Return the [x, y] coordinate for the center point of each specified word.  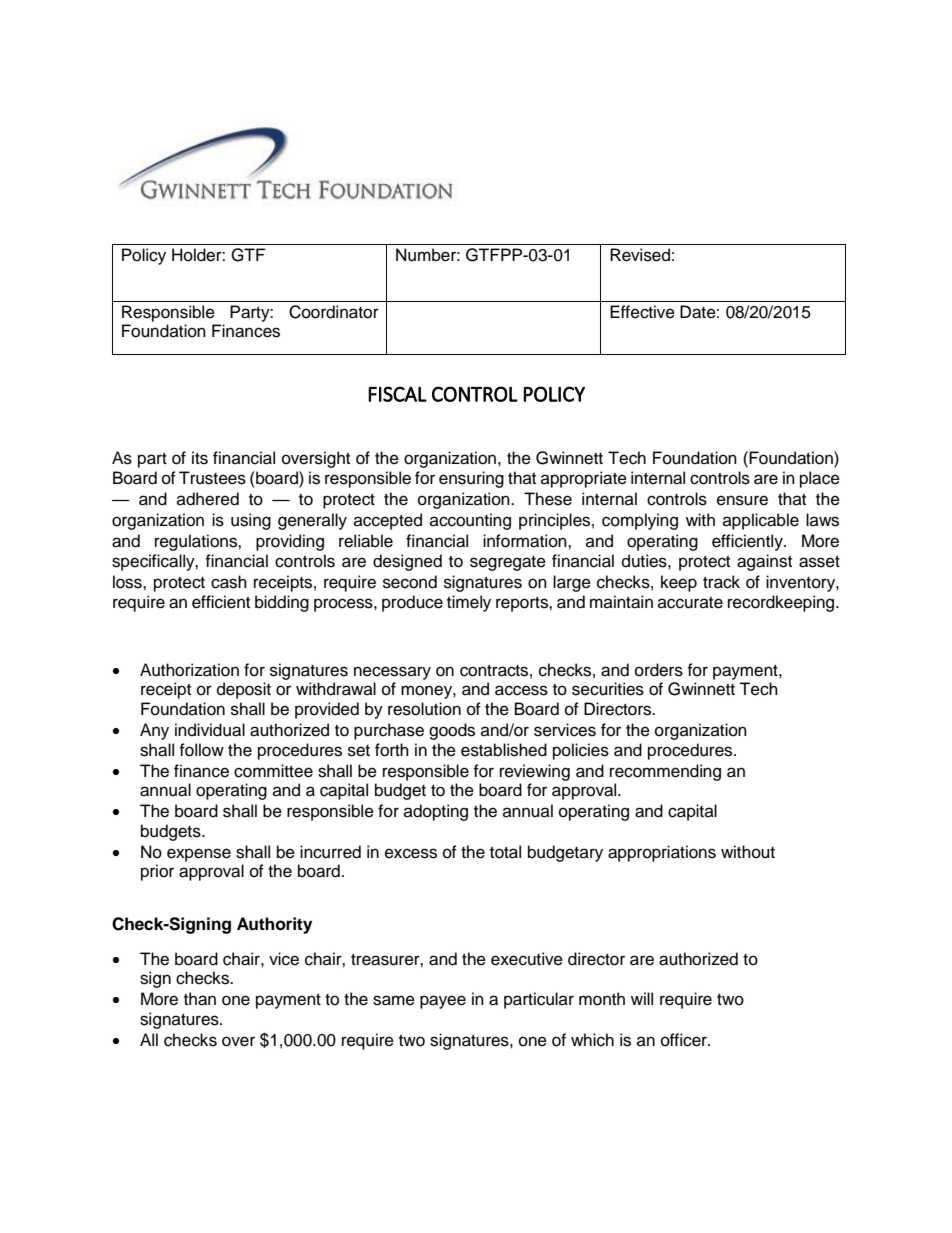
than [200, 999]
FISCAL [397, 394]
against [764, 562]
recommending [665, 772]
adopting [436, 812]
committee [273, 771]
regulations [197, 542]
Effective [642, 312]
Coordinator [334, 312]
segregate [508, 563]
